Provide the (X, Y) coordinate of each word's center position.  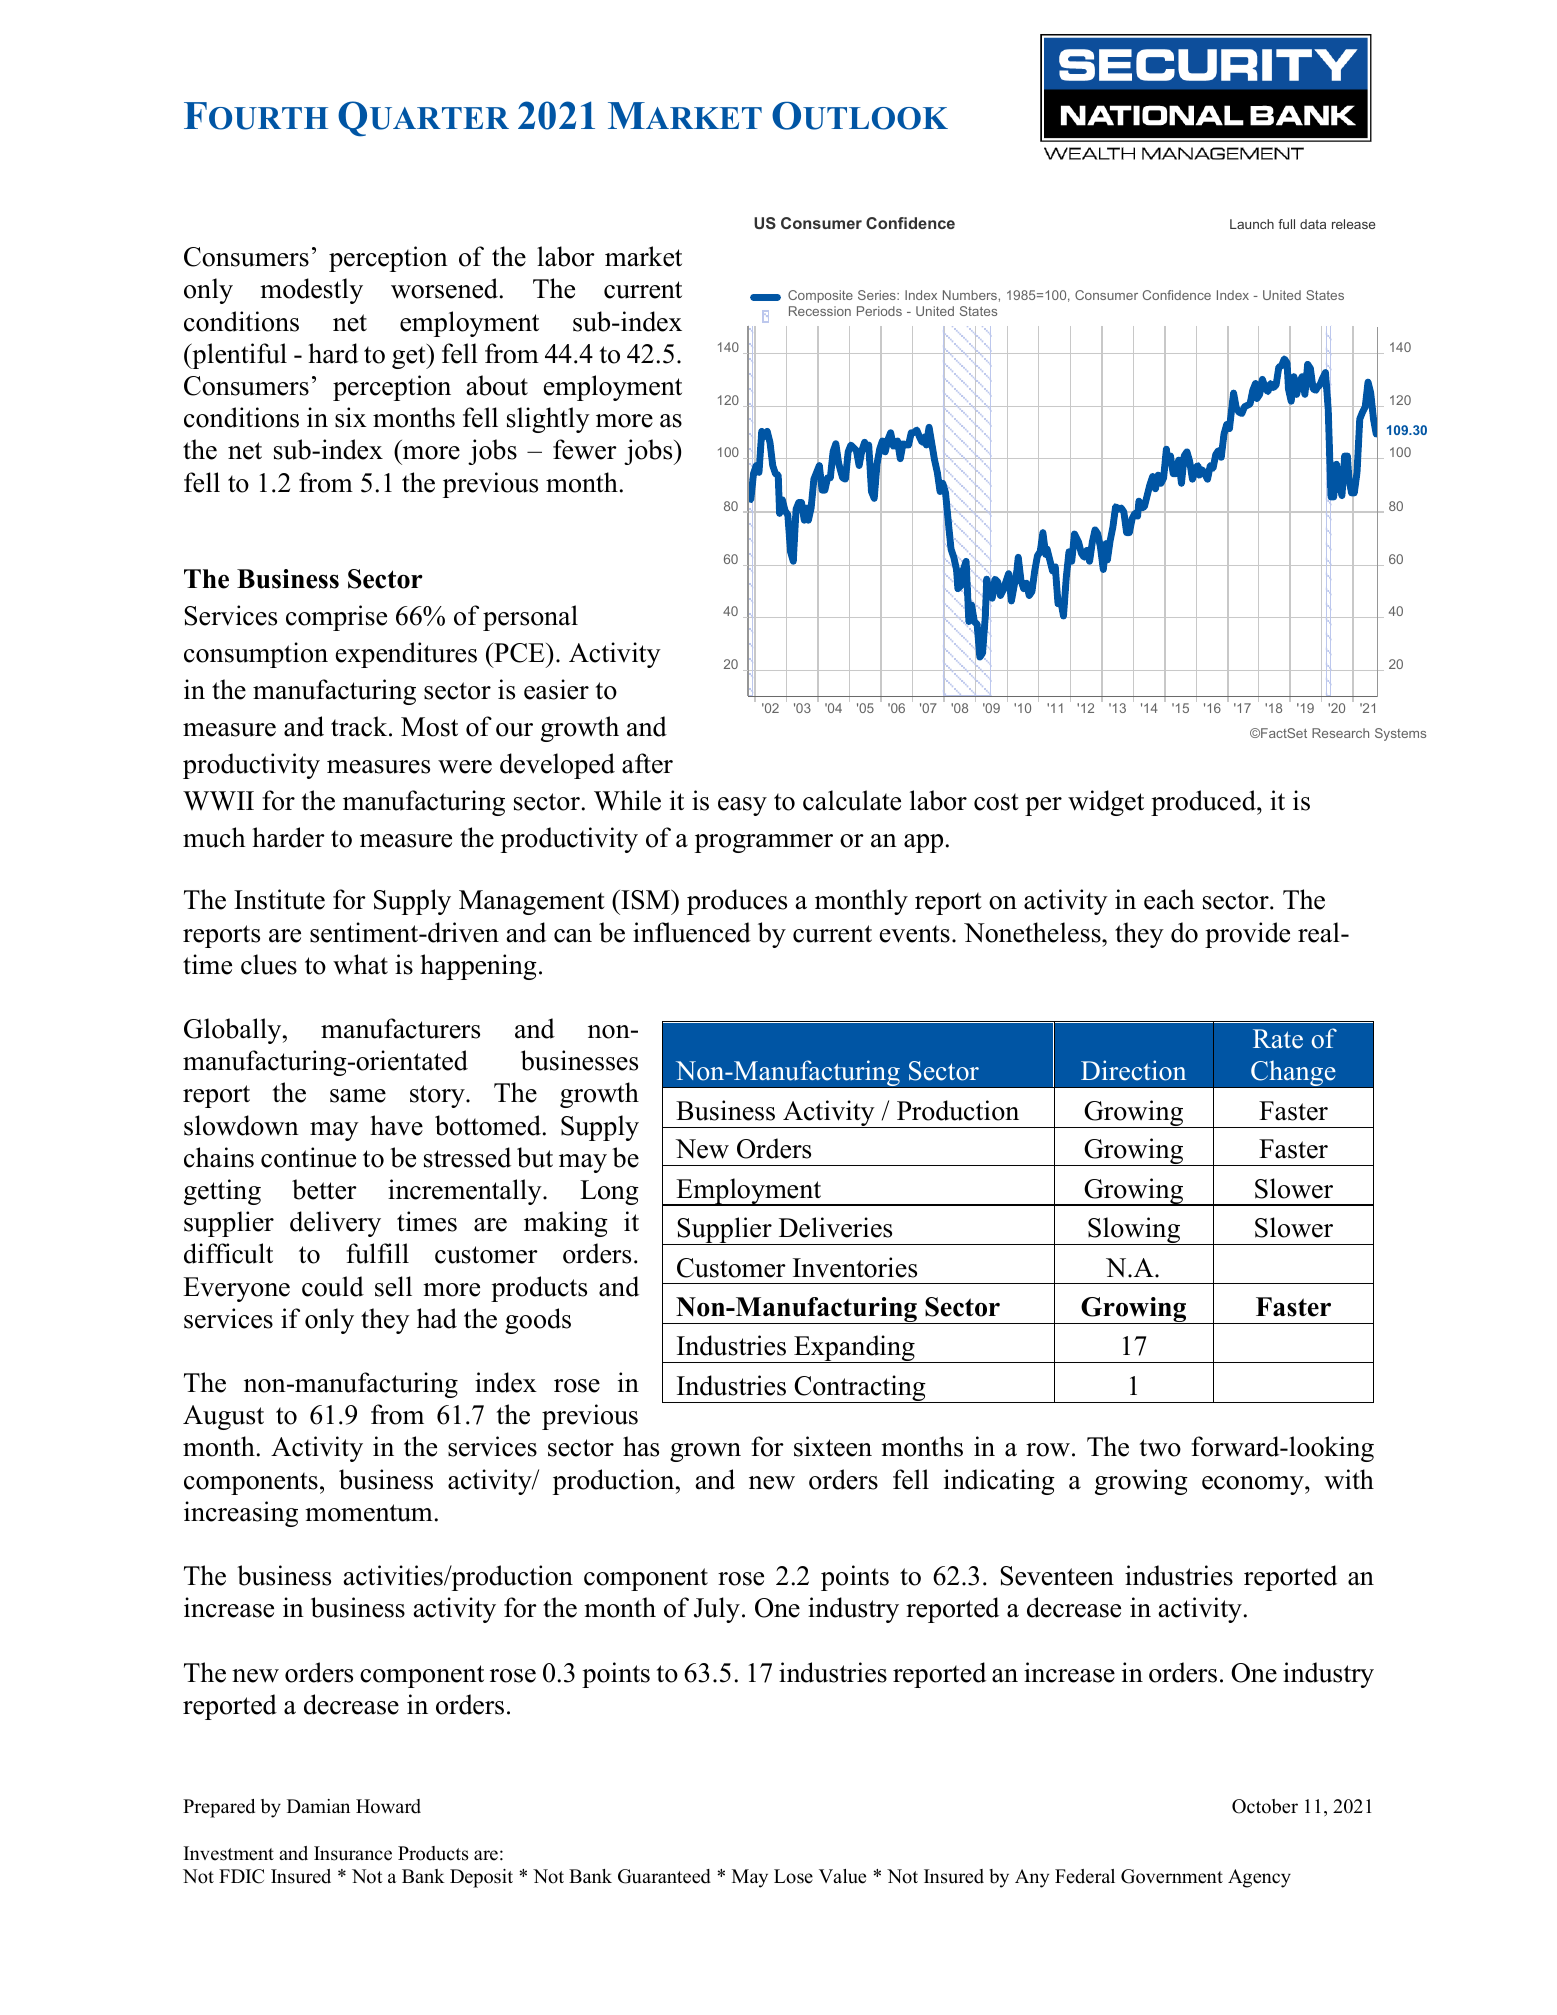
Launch (1252, 224)
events (915, 934)
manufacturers (400, 1028)
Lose (793, 1876)
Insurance (353, 1853)
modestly (311, 291)
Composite (820, 296)
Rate (1278, 1039)
